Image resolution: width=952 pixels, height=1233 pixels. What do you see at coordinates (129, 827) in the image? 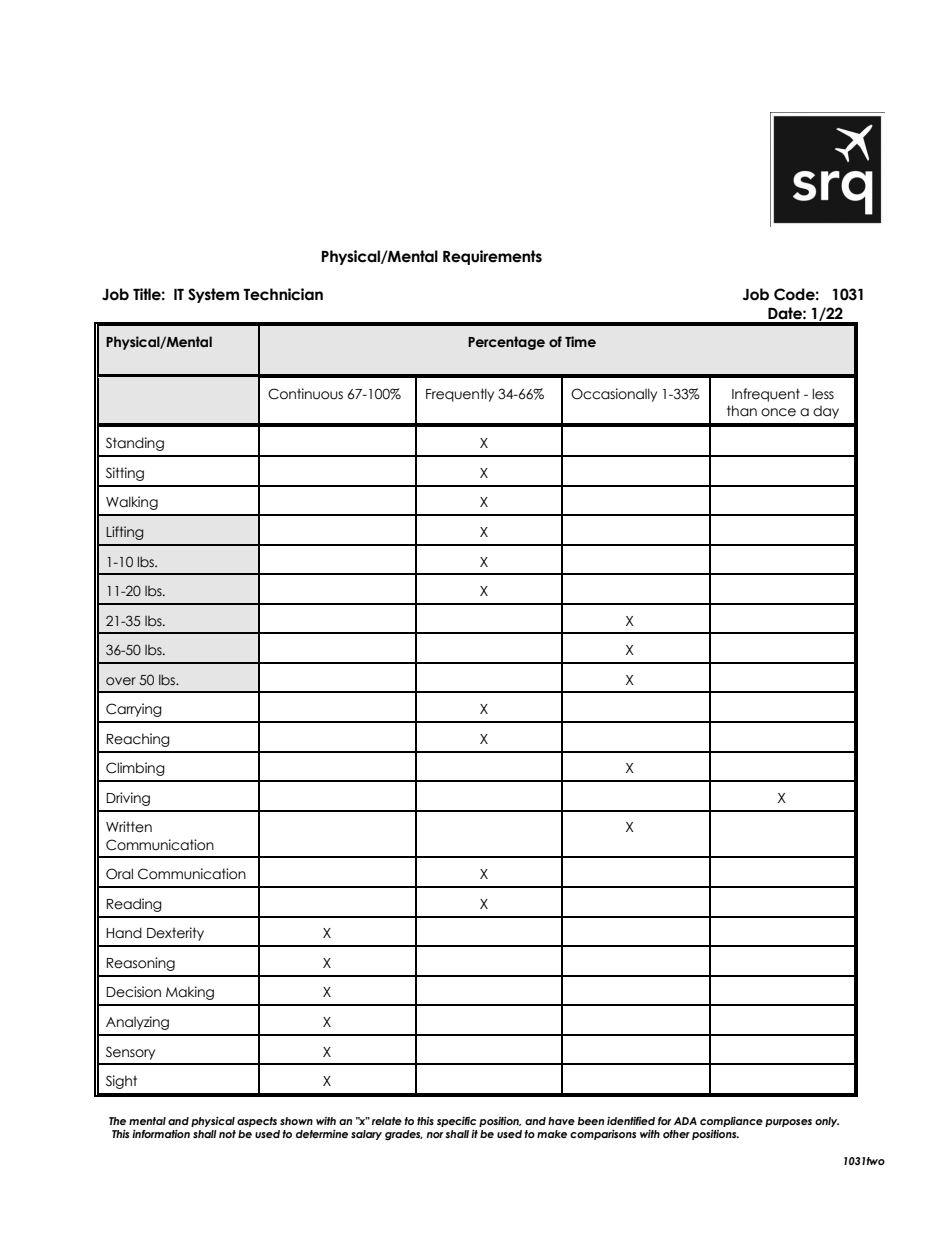
I see `Written` at bounding box center [129, 827].
